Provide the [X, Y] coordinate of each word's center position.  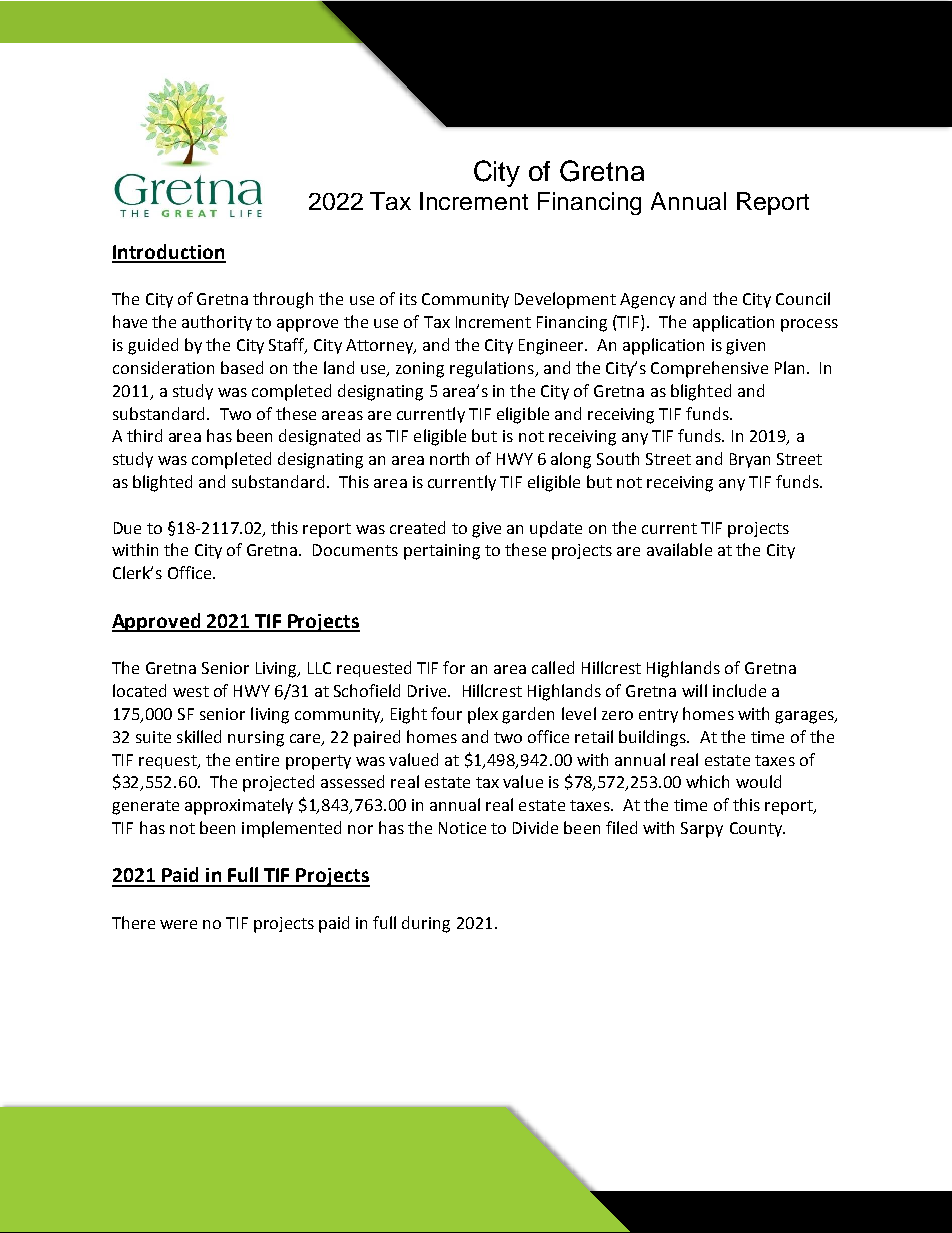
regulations [493, 369]
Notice [462, 828]
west [191, 691]
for [454, 667]
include [739, 690]
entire [257, 760]
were [178, 924]
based [242, 367]
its [408, 299]
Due [127, 528]
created [417, 527]
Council [803, 298]
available [679, 549]
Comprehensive [709, 369]
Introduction [169, 253]
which [707, 781]
